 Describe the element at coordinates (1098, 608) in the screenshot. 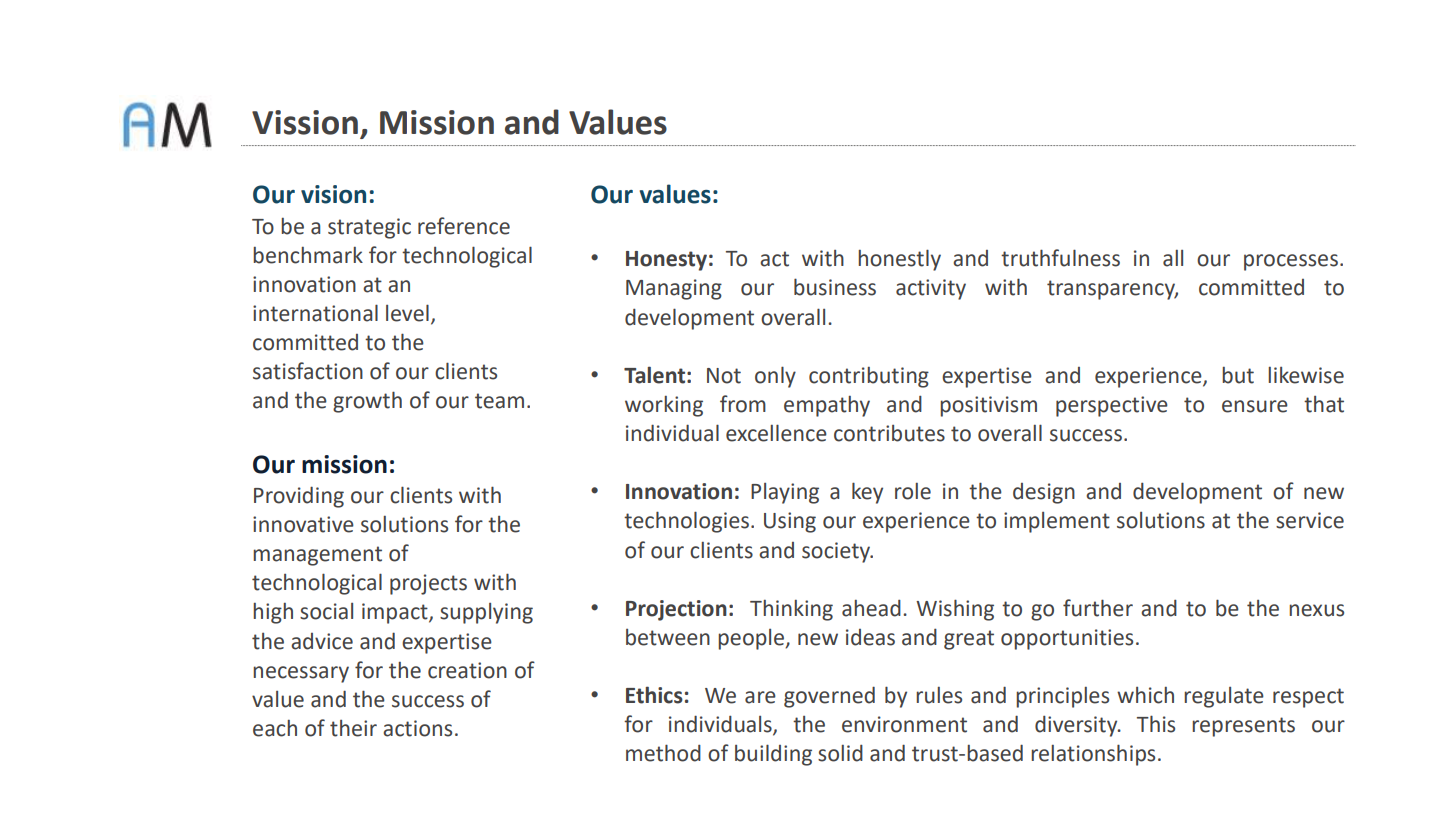

I see `further` at that location.
